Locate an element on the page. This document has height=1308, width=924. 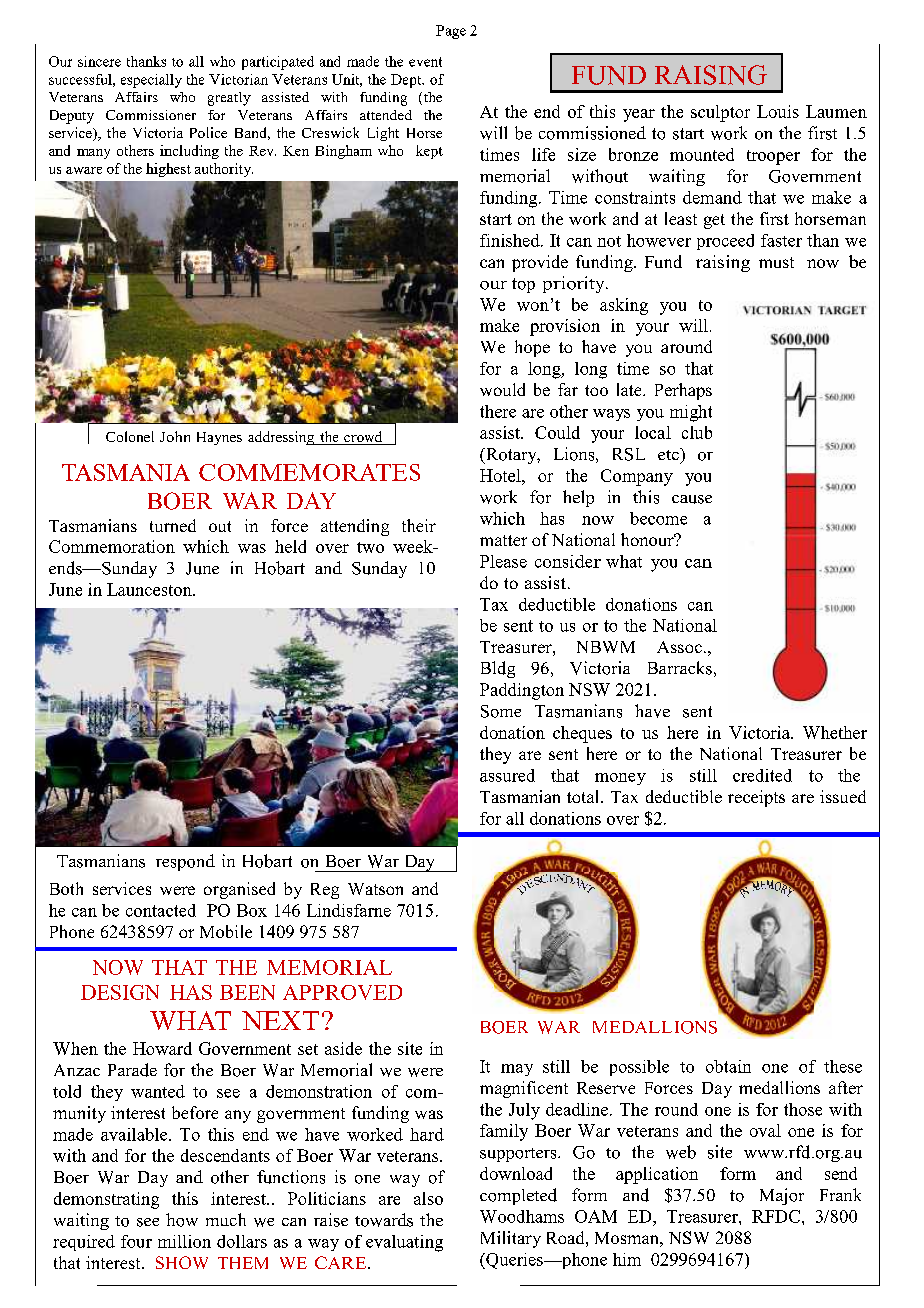
especially is located at coordinates (151, 81).
